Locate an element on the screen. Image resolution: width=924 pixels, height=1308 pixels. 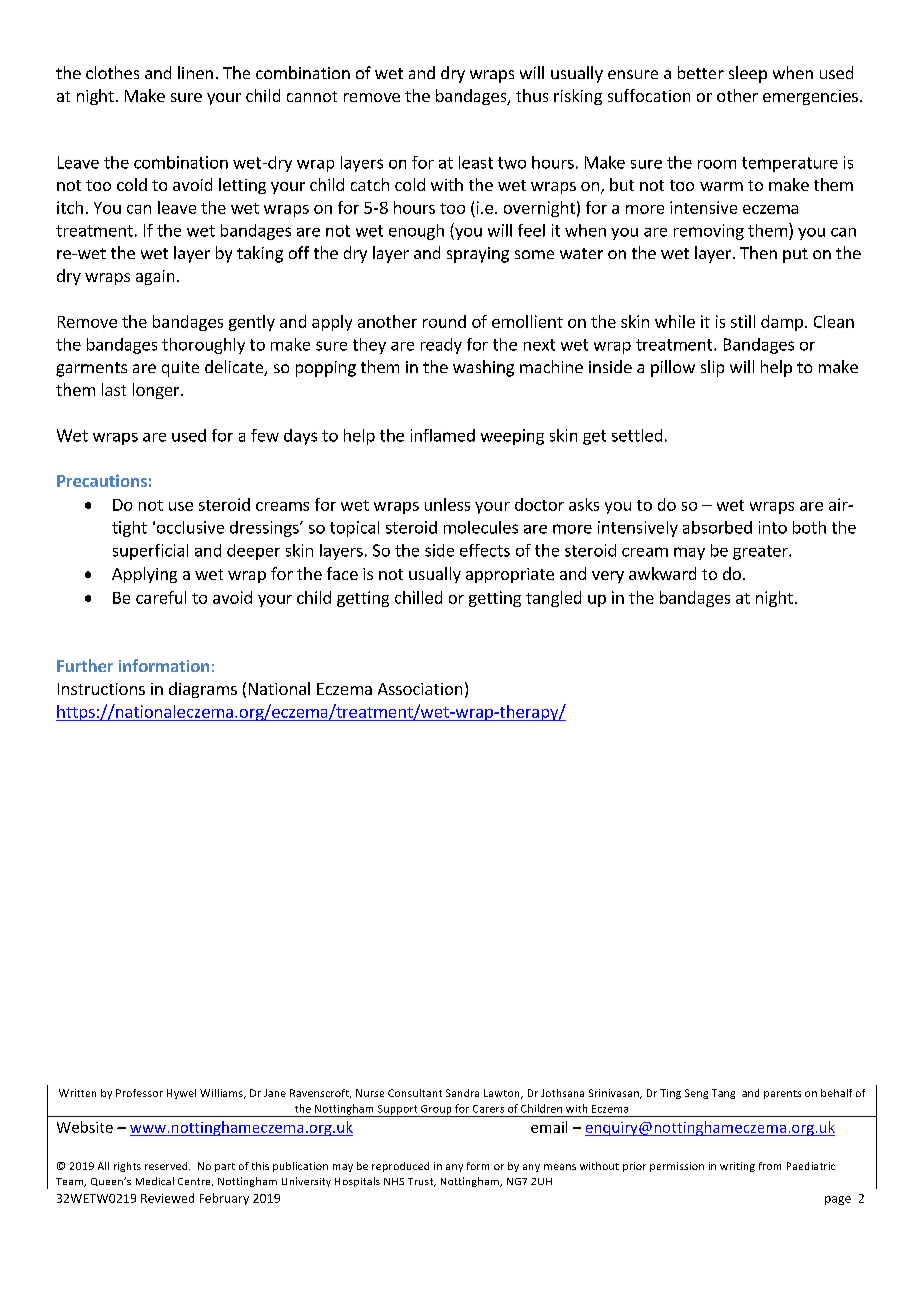
Professor is located at coordinates (139, 1093).
